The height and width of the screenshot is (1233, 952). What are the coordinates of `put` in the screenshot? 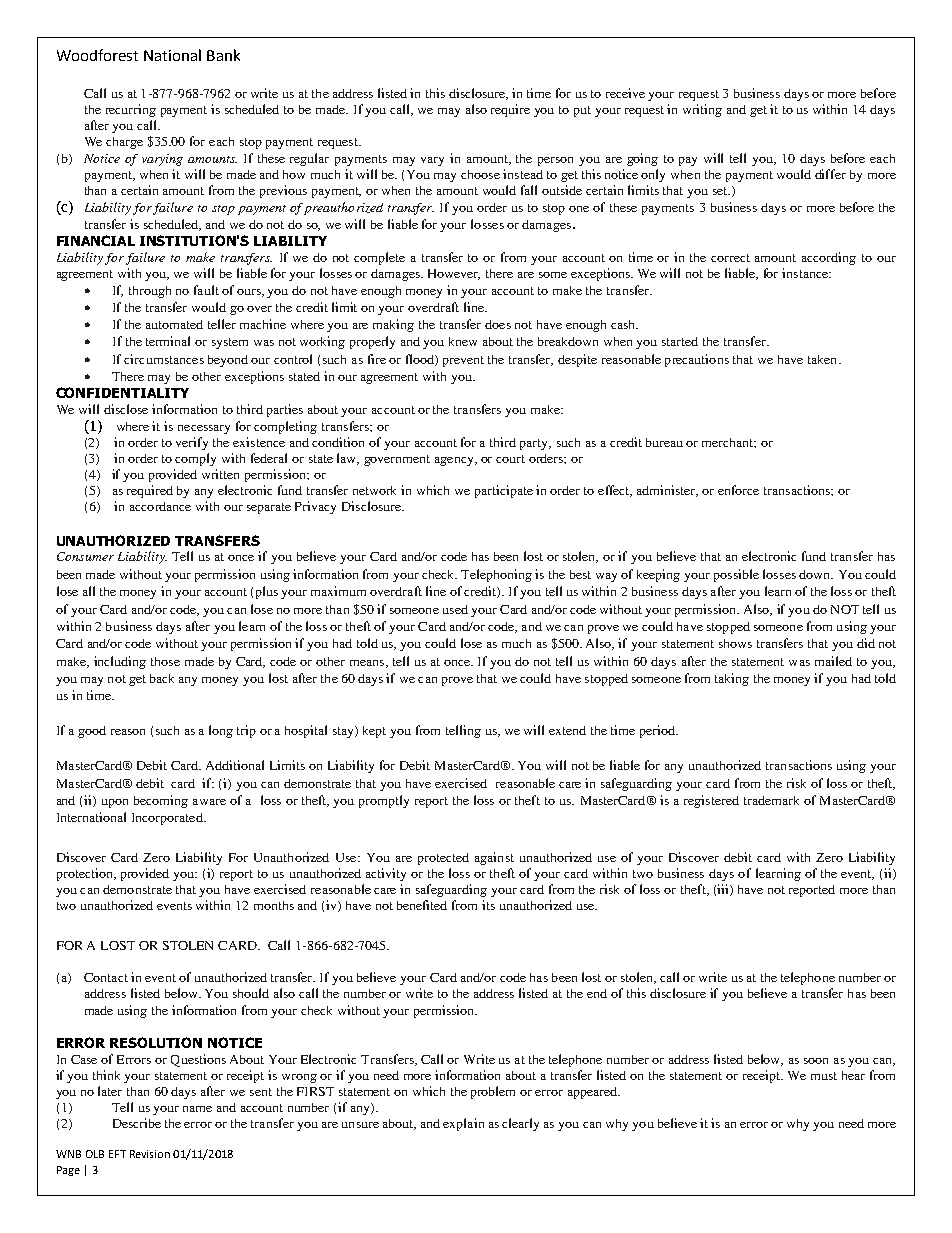 It's located at (582, 111).
